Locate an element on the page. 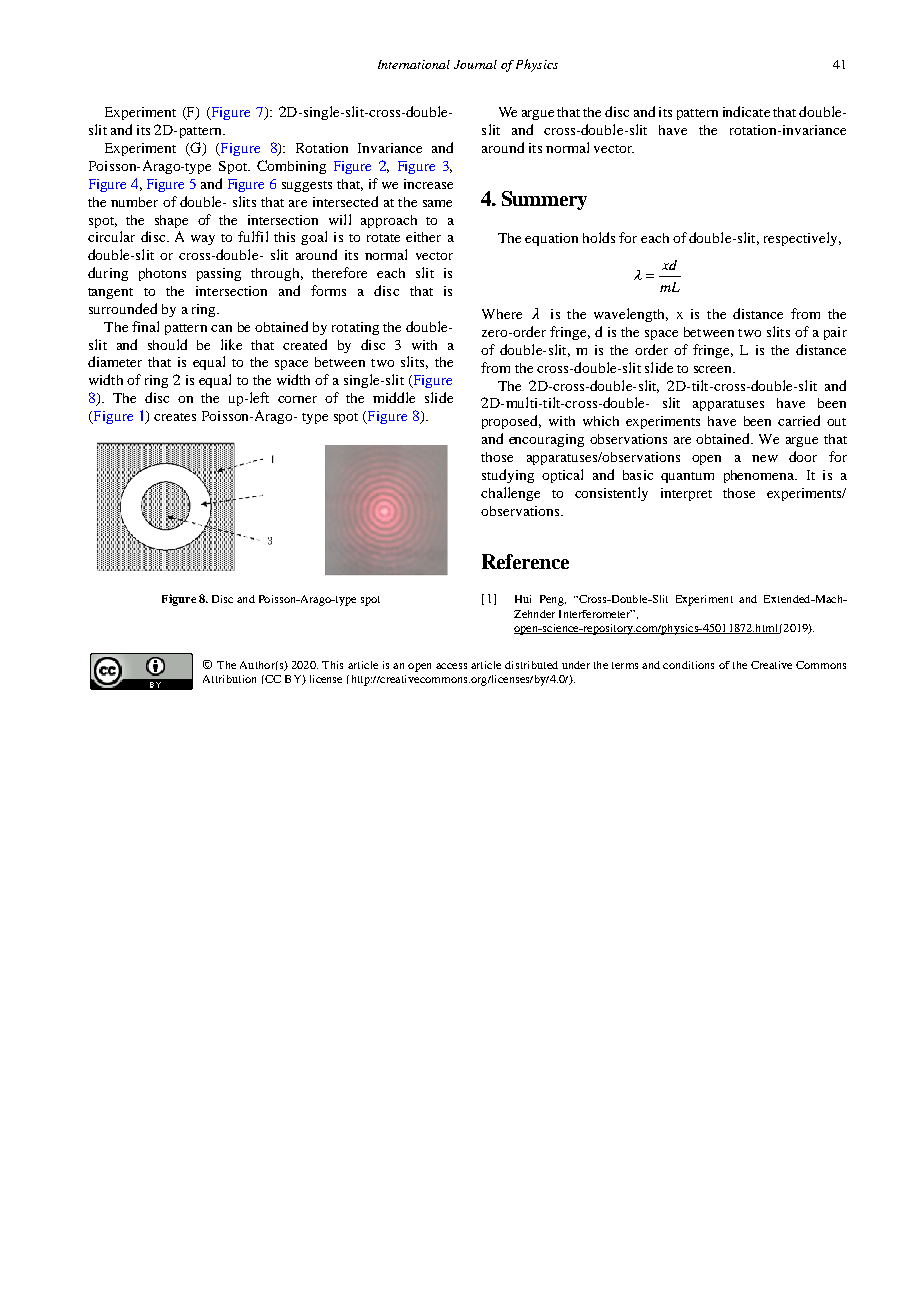 Image resolution: width=924 pixels, height=1308 pixels. challenge is located at coordinates (510, 494).
